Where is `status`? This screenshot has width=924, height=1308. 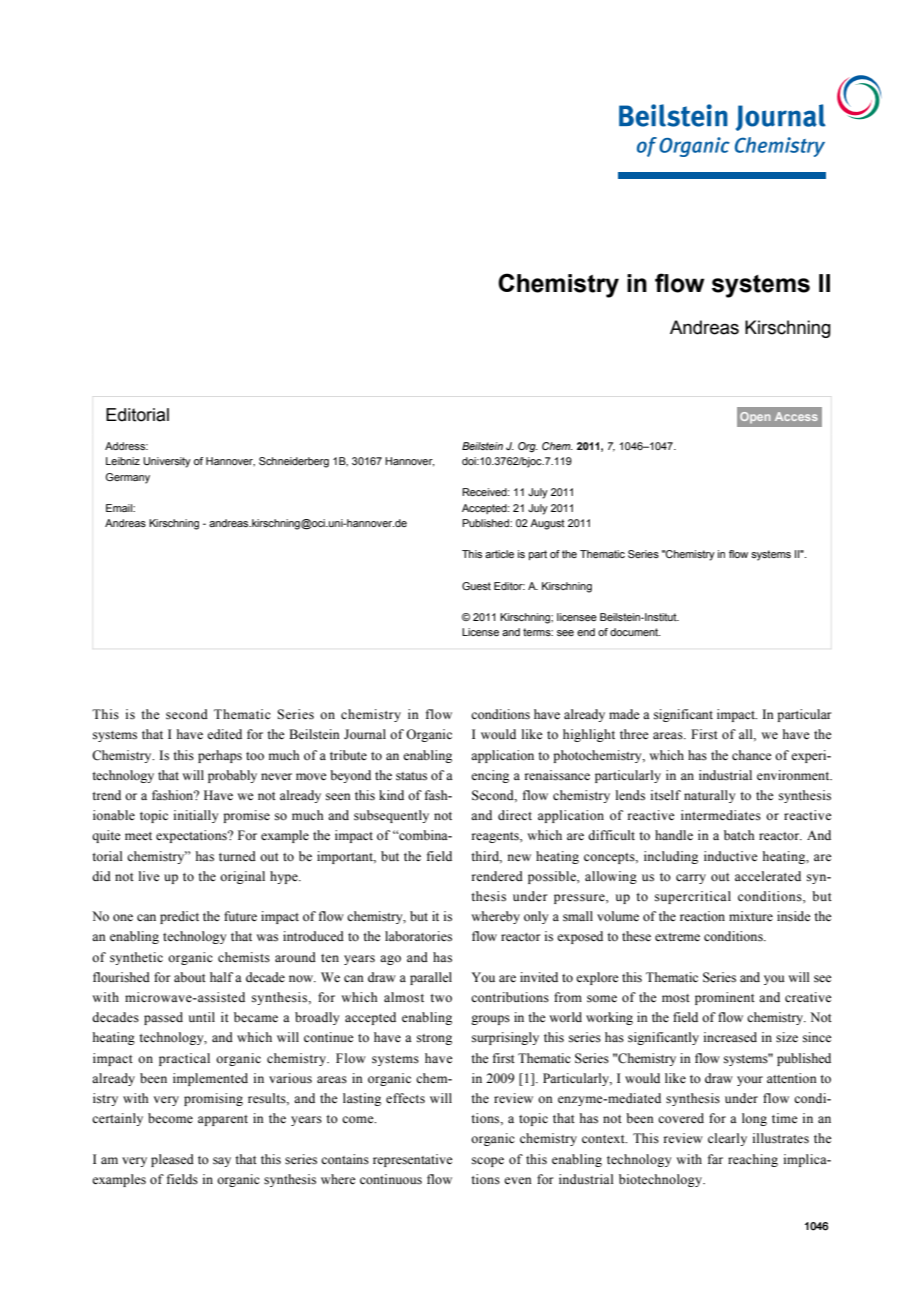 status is located at coordinates (411, 776).
